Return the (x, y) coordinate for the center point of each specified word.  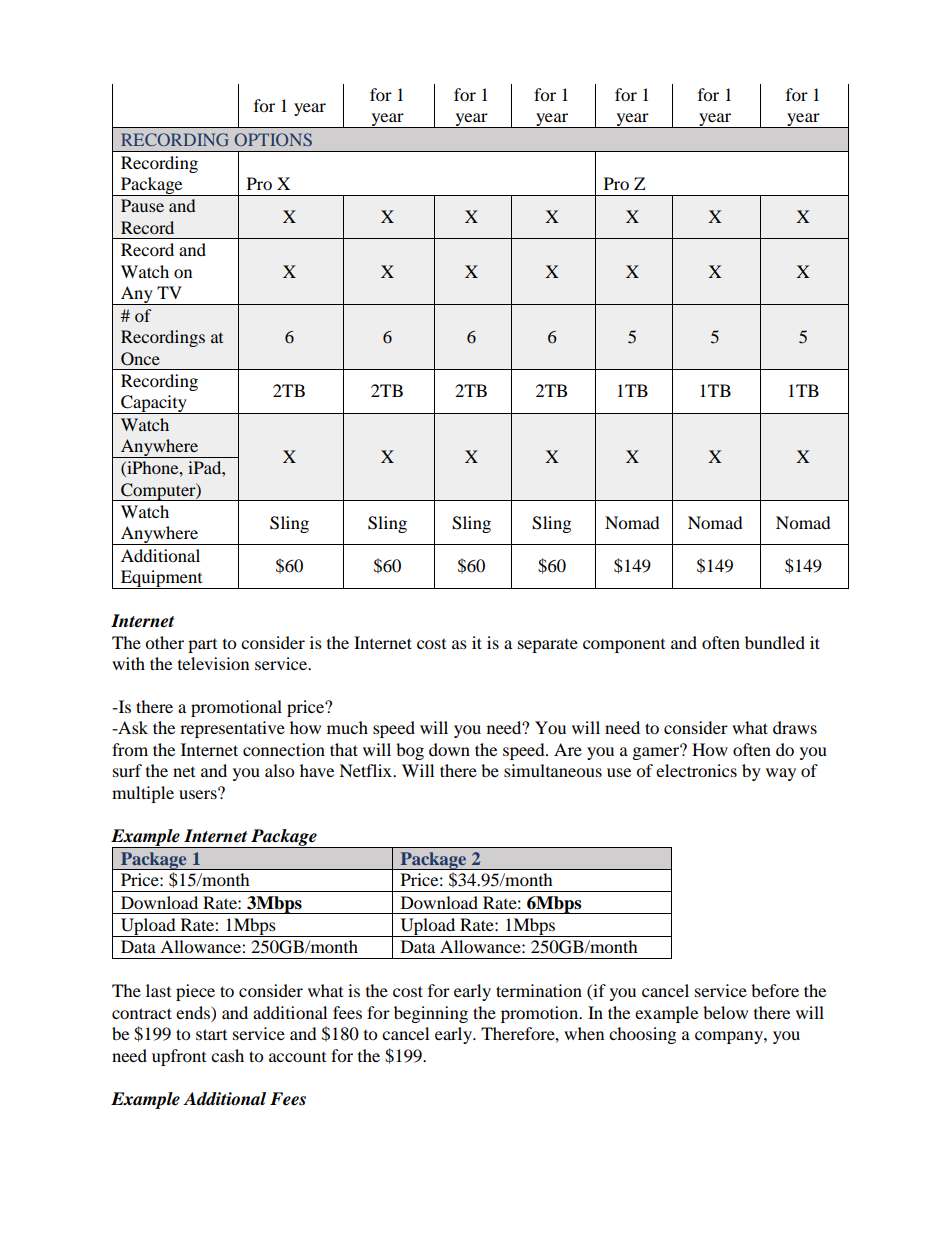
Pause (142, 205)
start (211, 1034)
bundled (775, 642)
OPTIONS (273, 139)
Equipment (162, 579)
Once (140, 359)
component (624, 646)
